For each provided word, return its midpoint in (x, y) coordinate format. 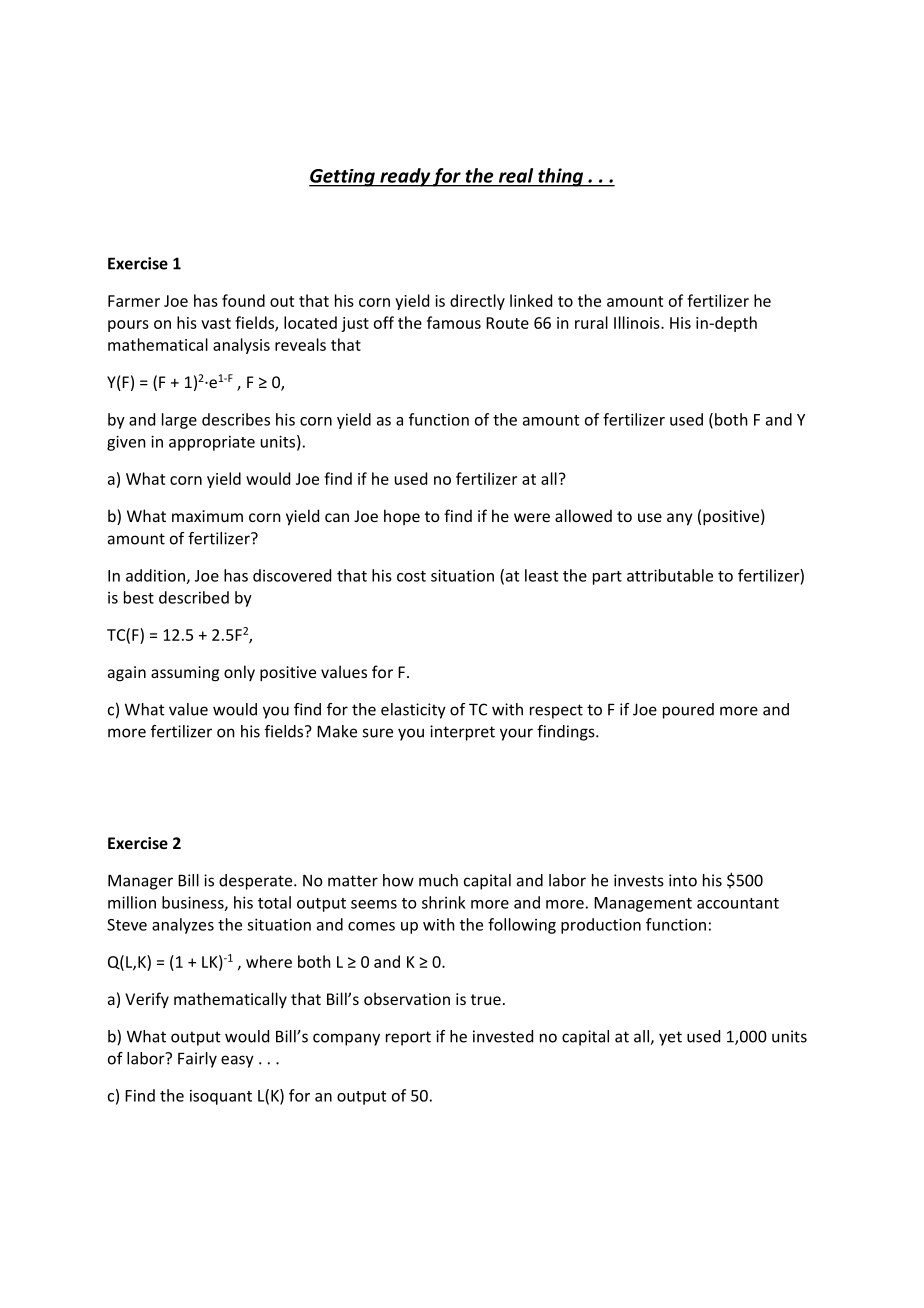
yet (670, 1038)
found (243, 300)
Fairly (197, 1060)
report (408, 1038)
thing (561, 177)
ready (405, 177)
